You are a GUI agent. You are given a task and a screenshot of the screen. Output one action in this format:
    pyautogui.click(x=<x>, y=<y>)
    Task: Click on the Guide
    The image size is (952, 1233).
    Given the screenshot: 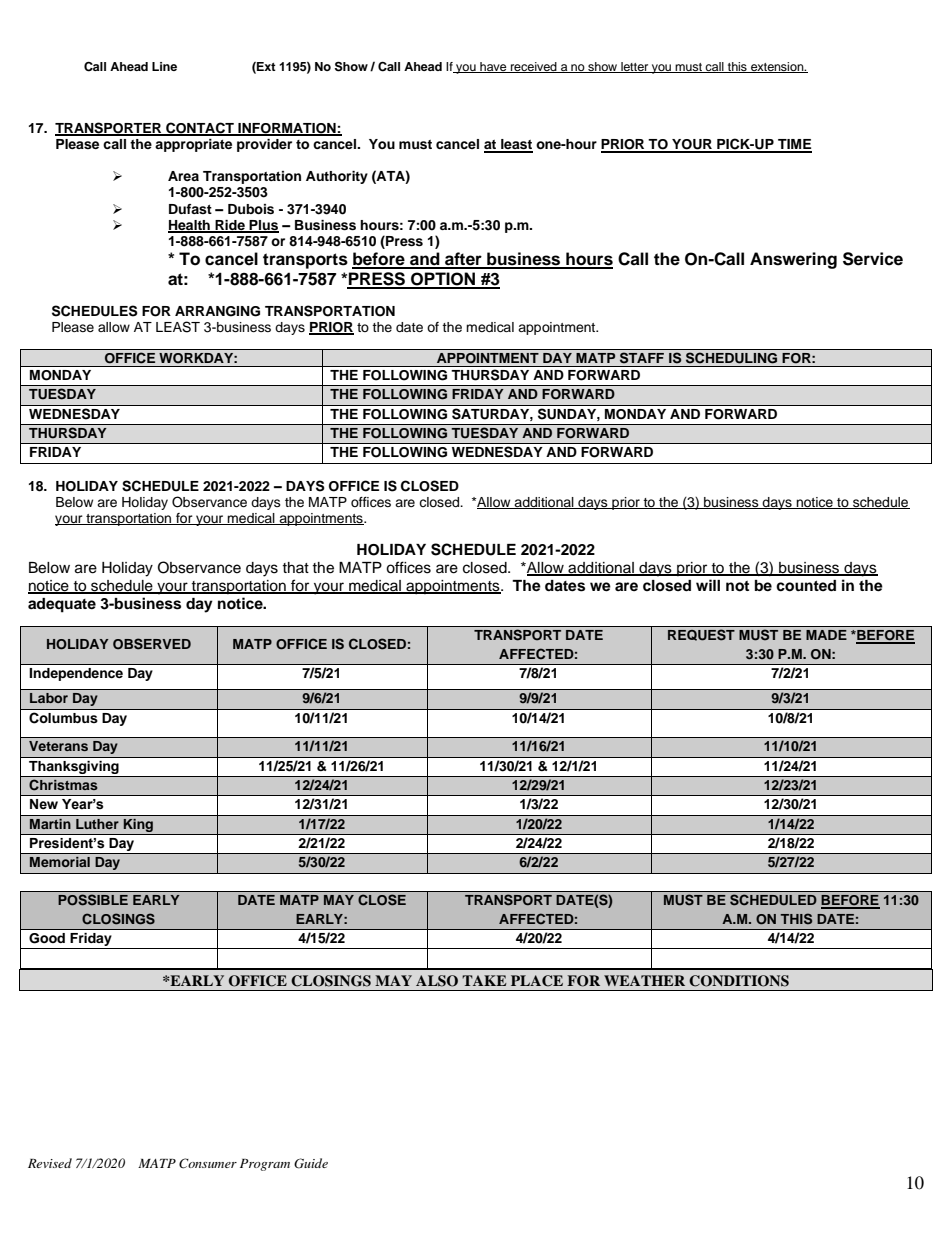 What is the action you would take?
    pyautogui.click(x=311, y=1163)
